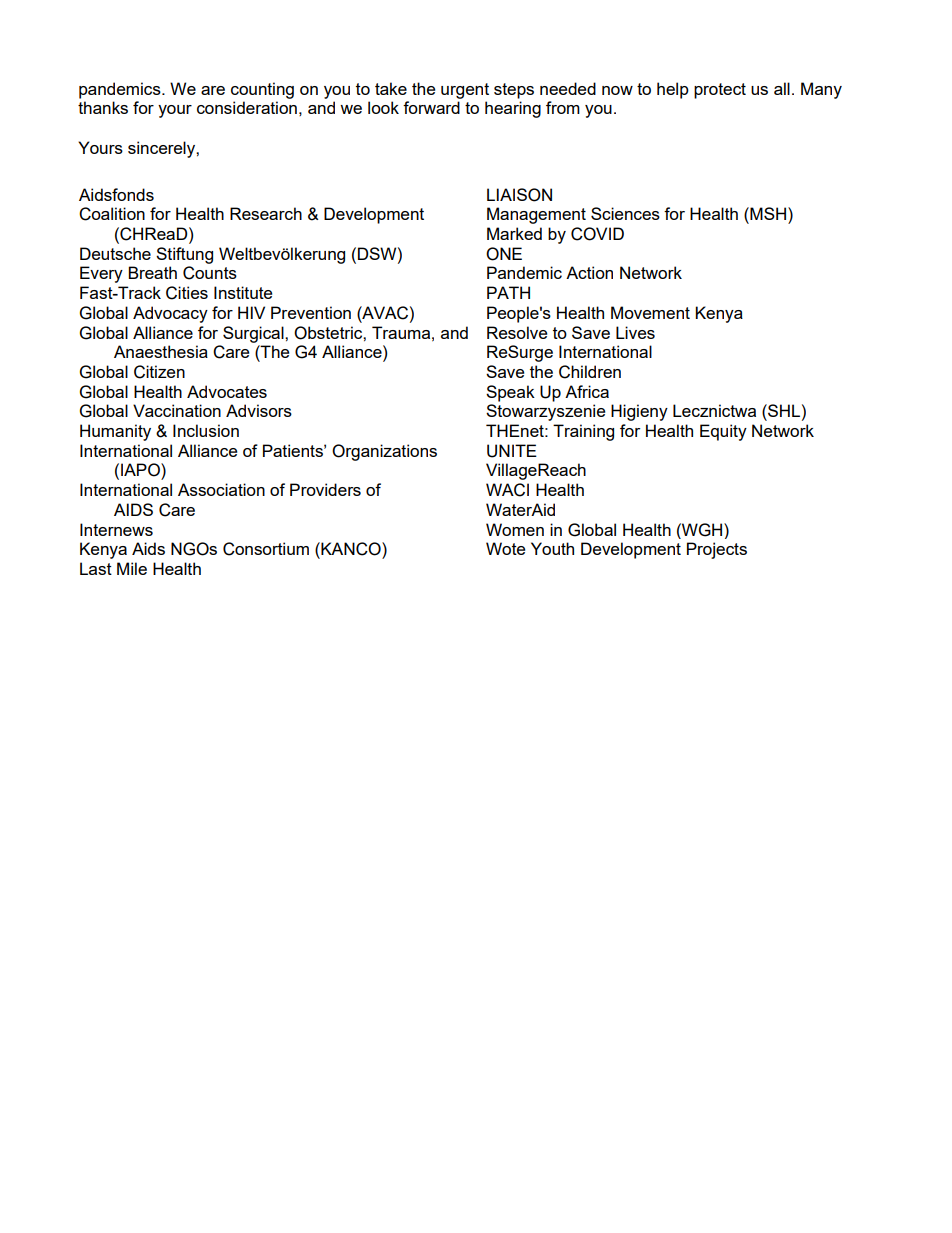 The image size is (952, 1233). What do you see at coordinates (517, 332) in the screenshot?
I see `Resolve` at bounding box center [517, 332].
